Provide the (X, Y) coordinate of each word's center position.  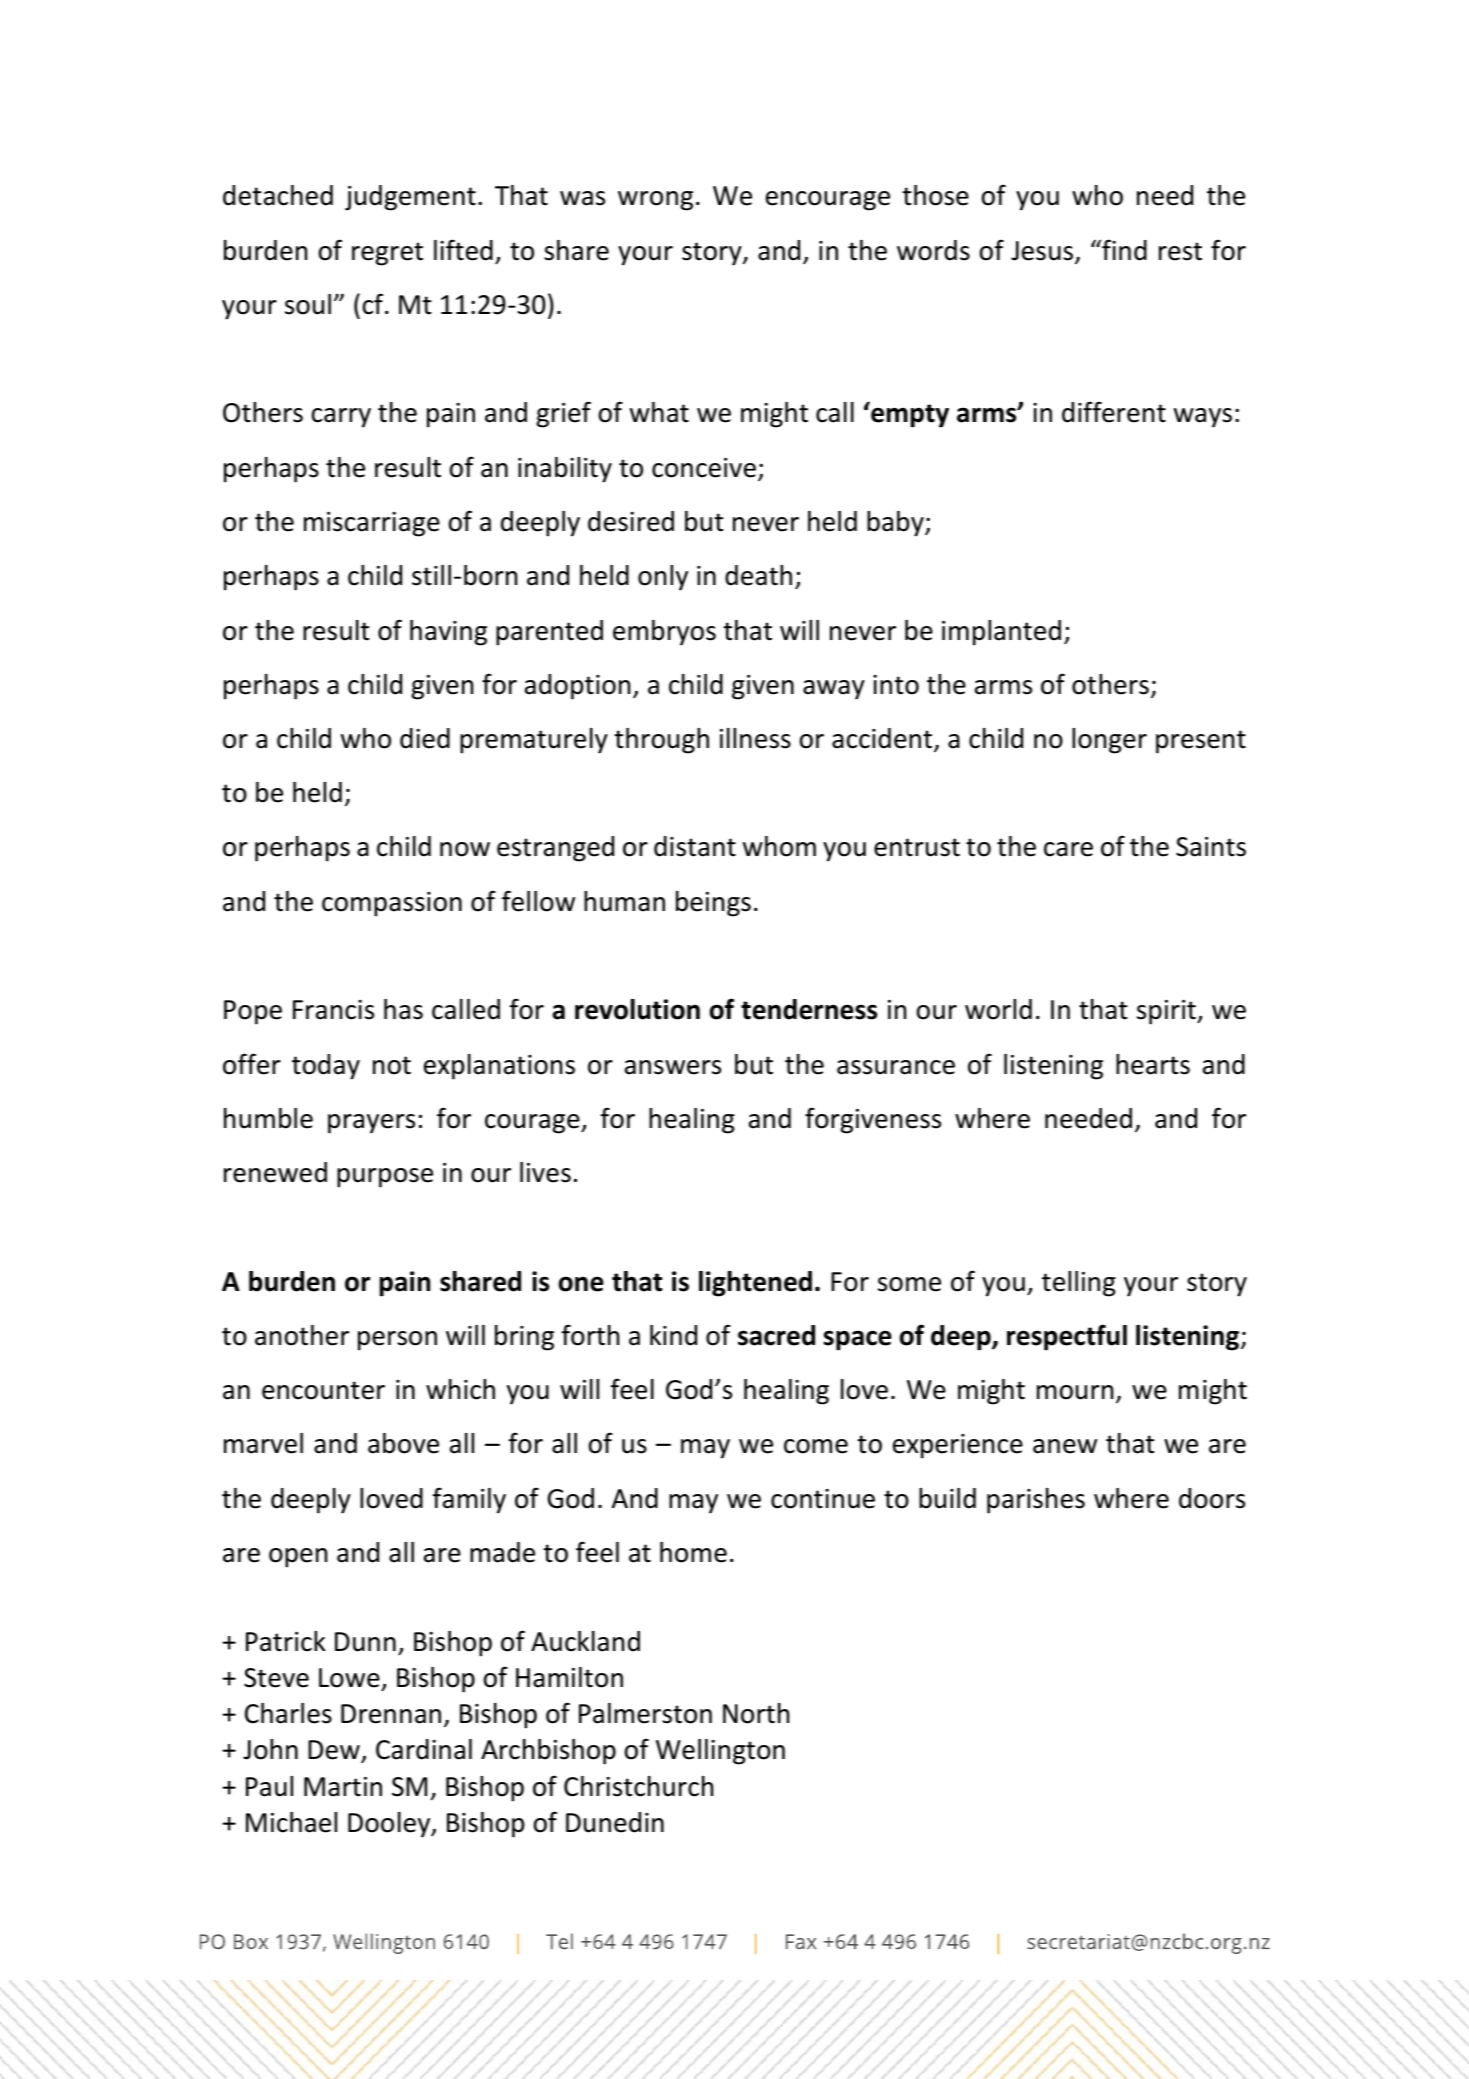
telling (1079, 1284)
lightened (755, 1284)
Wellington (720, 1752)
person (397, 1341)
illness (755, 738)
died (425, 738)
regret (387, 254)
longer (1109, 741)
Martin (343, 1787)
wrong (655, 201)
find (1123, 250)
